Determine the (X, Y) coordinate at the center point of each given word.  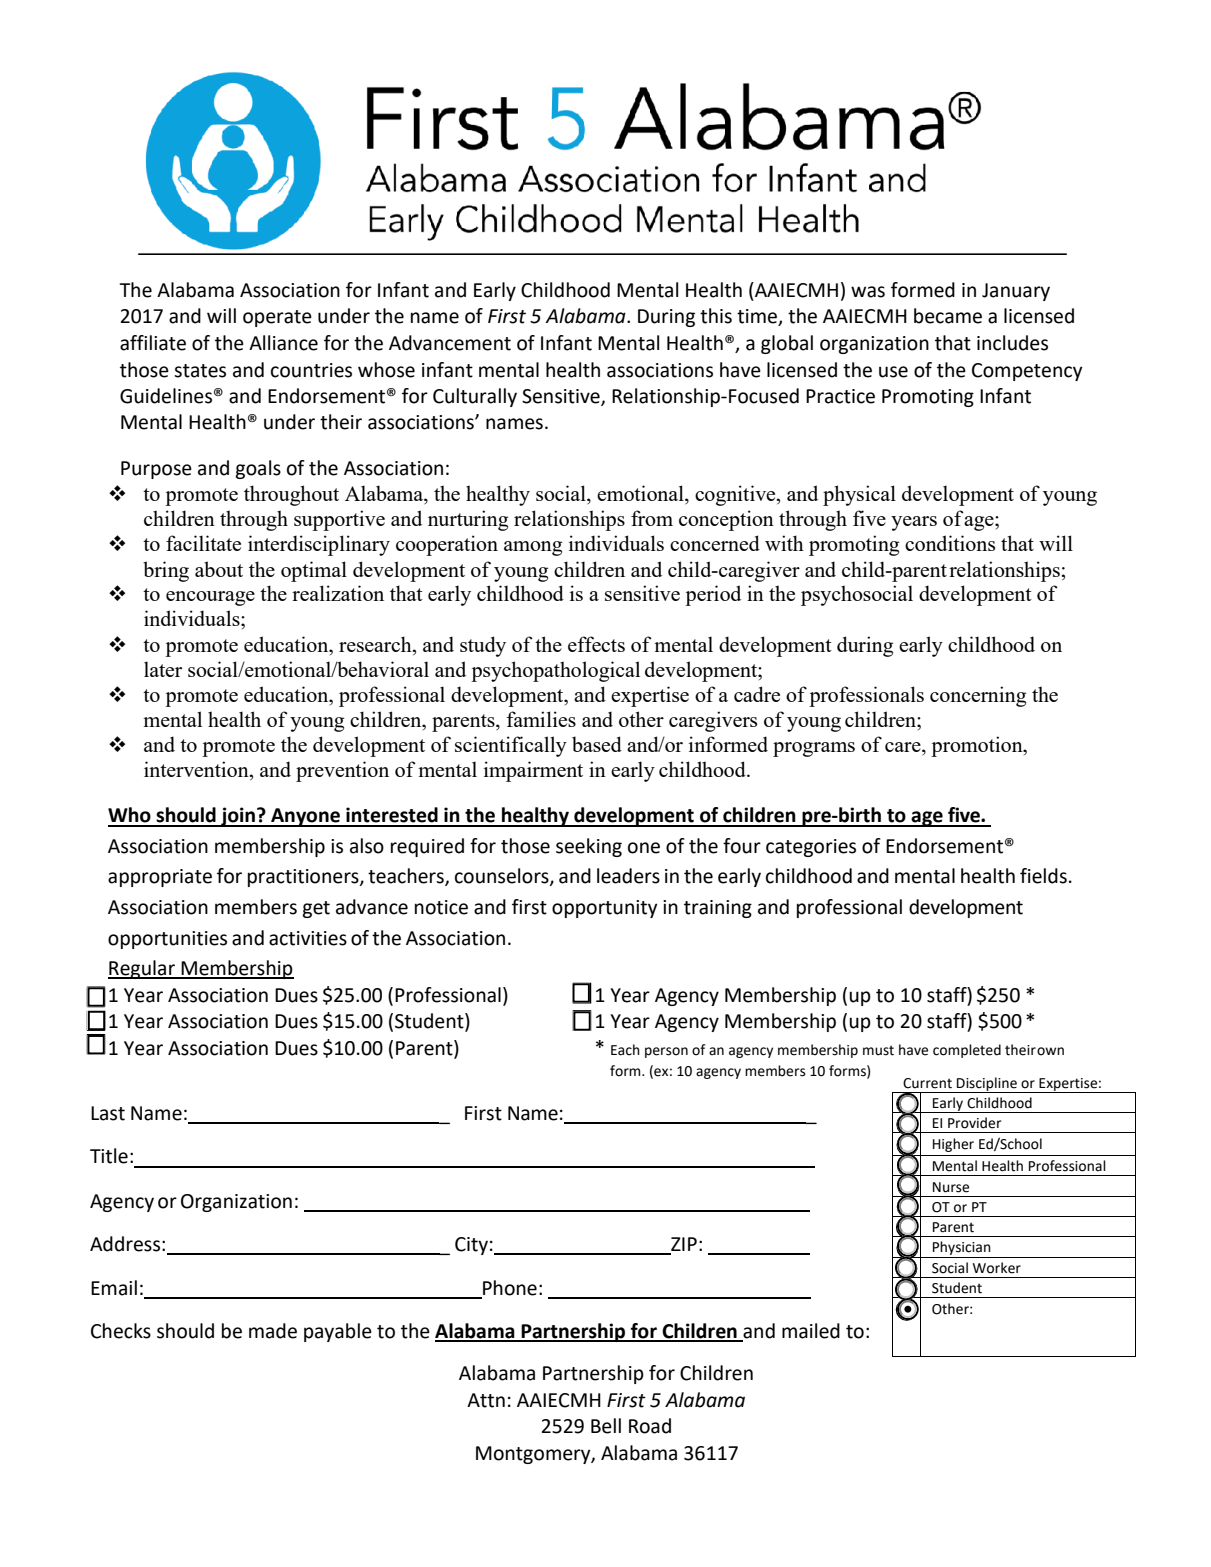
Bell (606, 1426)
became (948, 316)
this (716, 316)
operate (277, 318)
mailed (811, 1331)
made (273, 1331)
